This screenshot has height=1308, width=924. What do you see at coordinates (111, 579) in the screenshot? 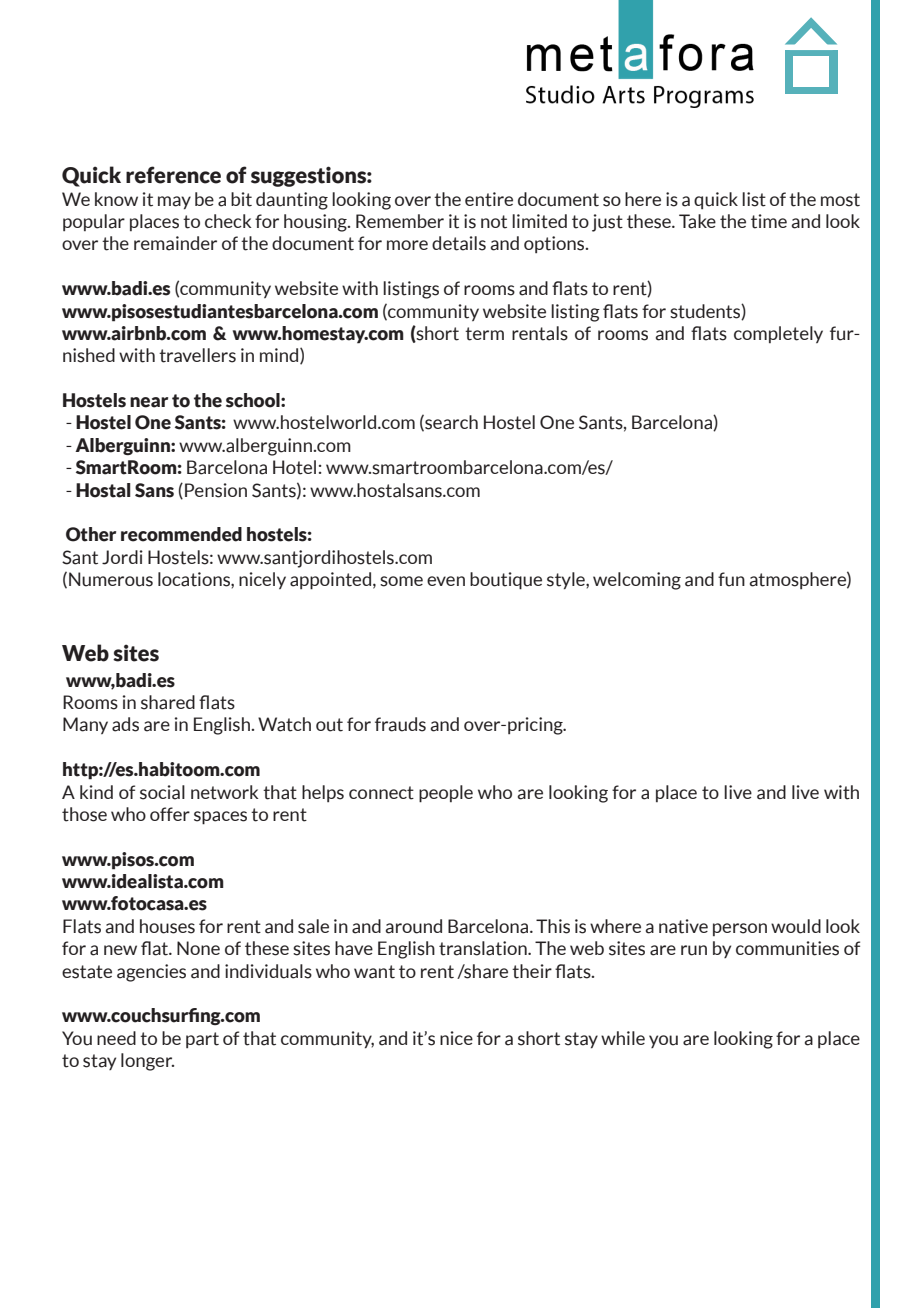
I see `Numerous` at bounding box center [111, 579].
